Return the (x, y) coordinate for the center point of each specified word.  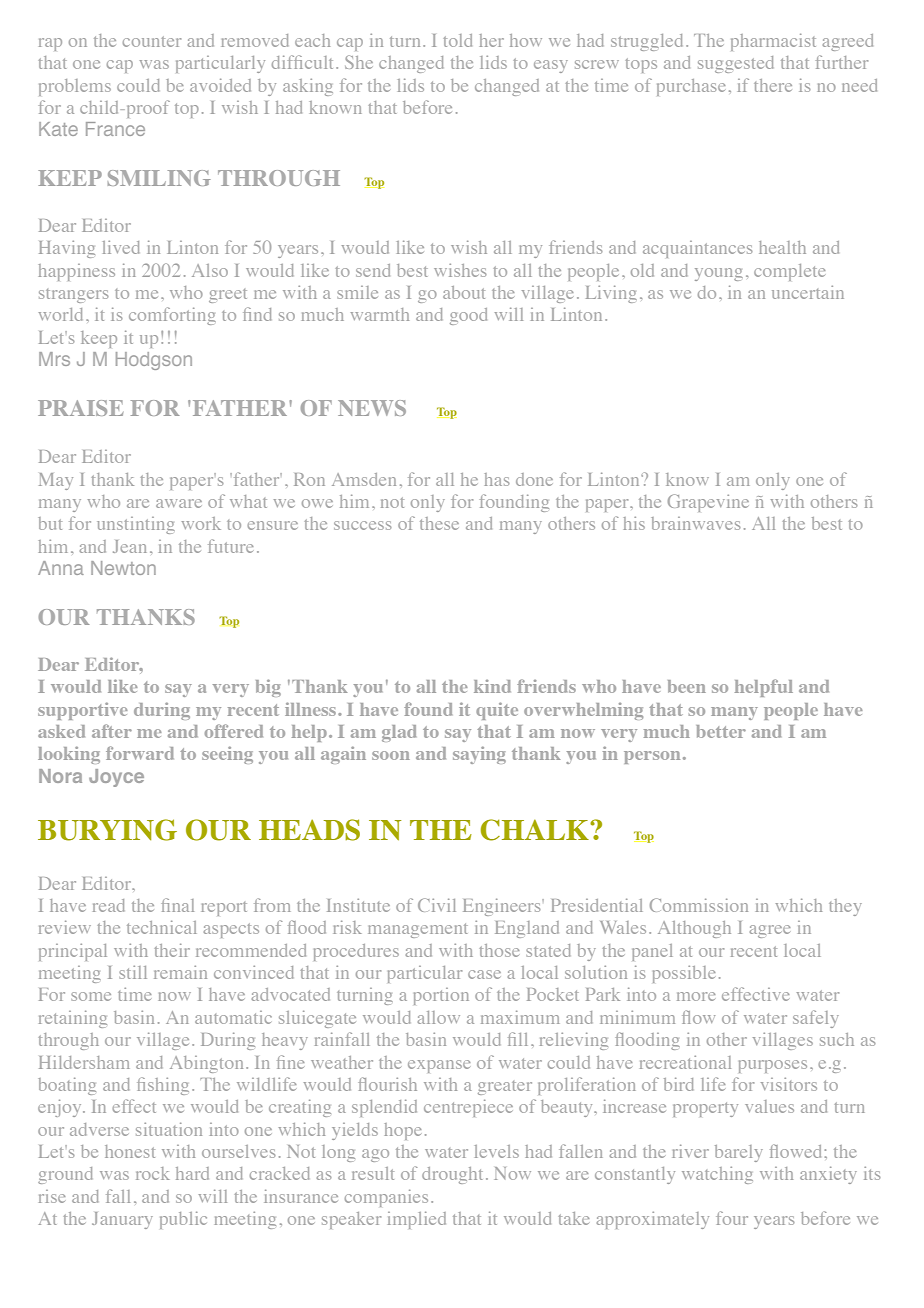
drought (452, 1175)
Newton (123, 568)
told (458, 40)
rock (153, 1173)
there (773, 85)
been (687, 686)
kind (492, 686)
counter (152, 41)
